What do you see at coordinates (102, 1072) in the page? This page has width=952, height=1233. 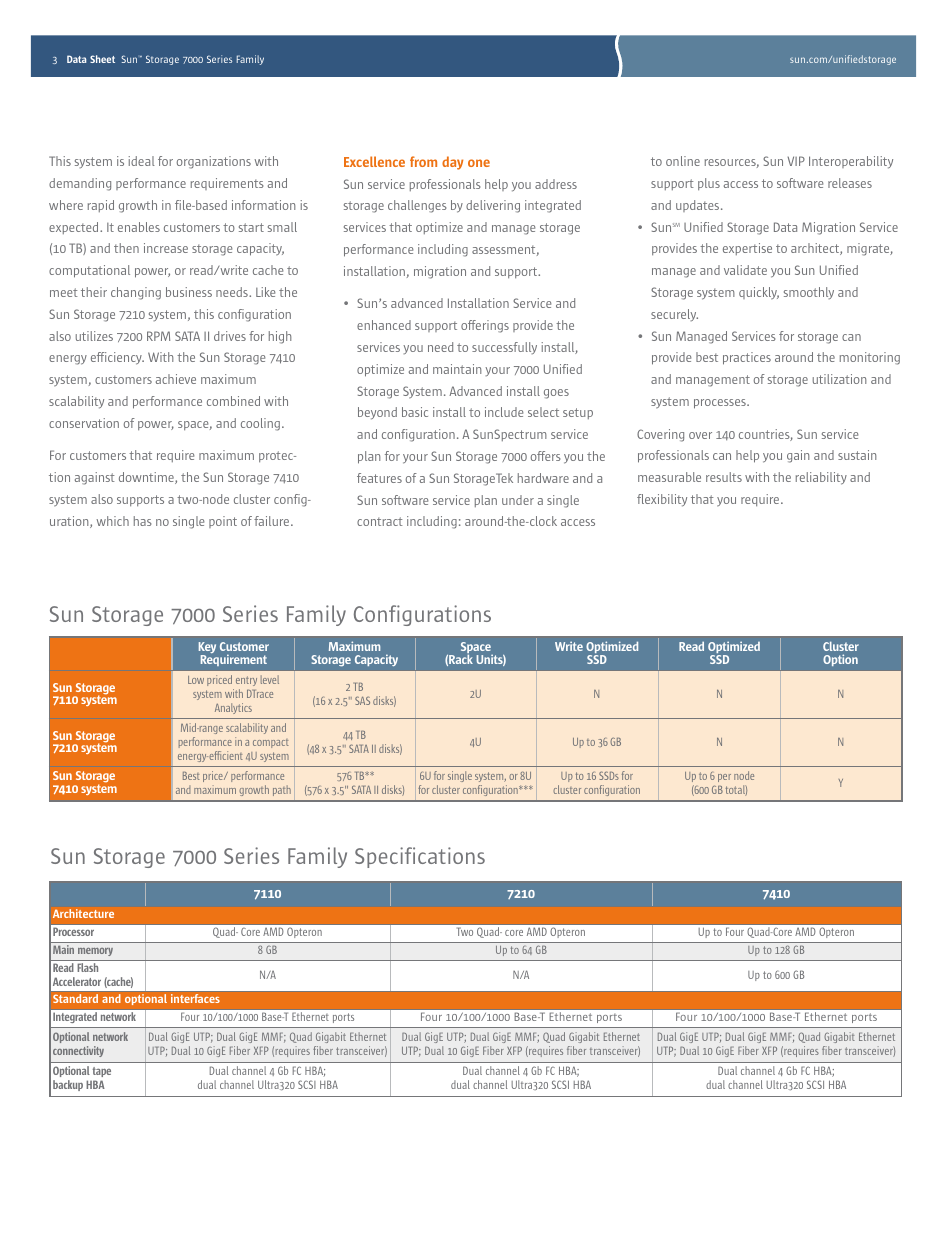 I see `tape` at bounding box center [102, 1072].
